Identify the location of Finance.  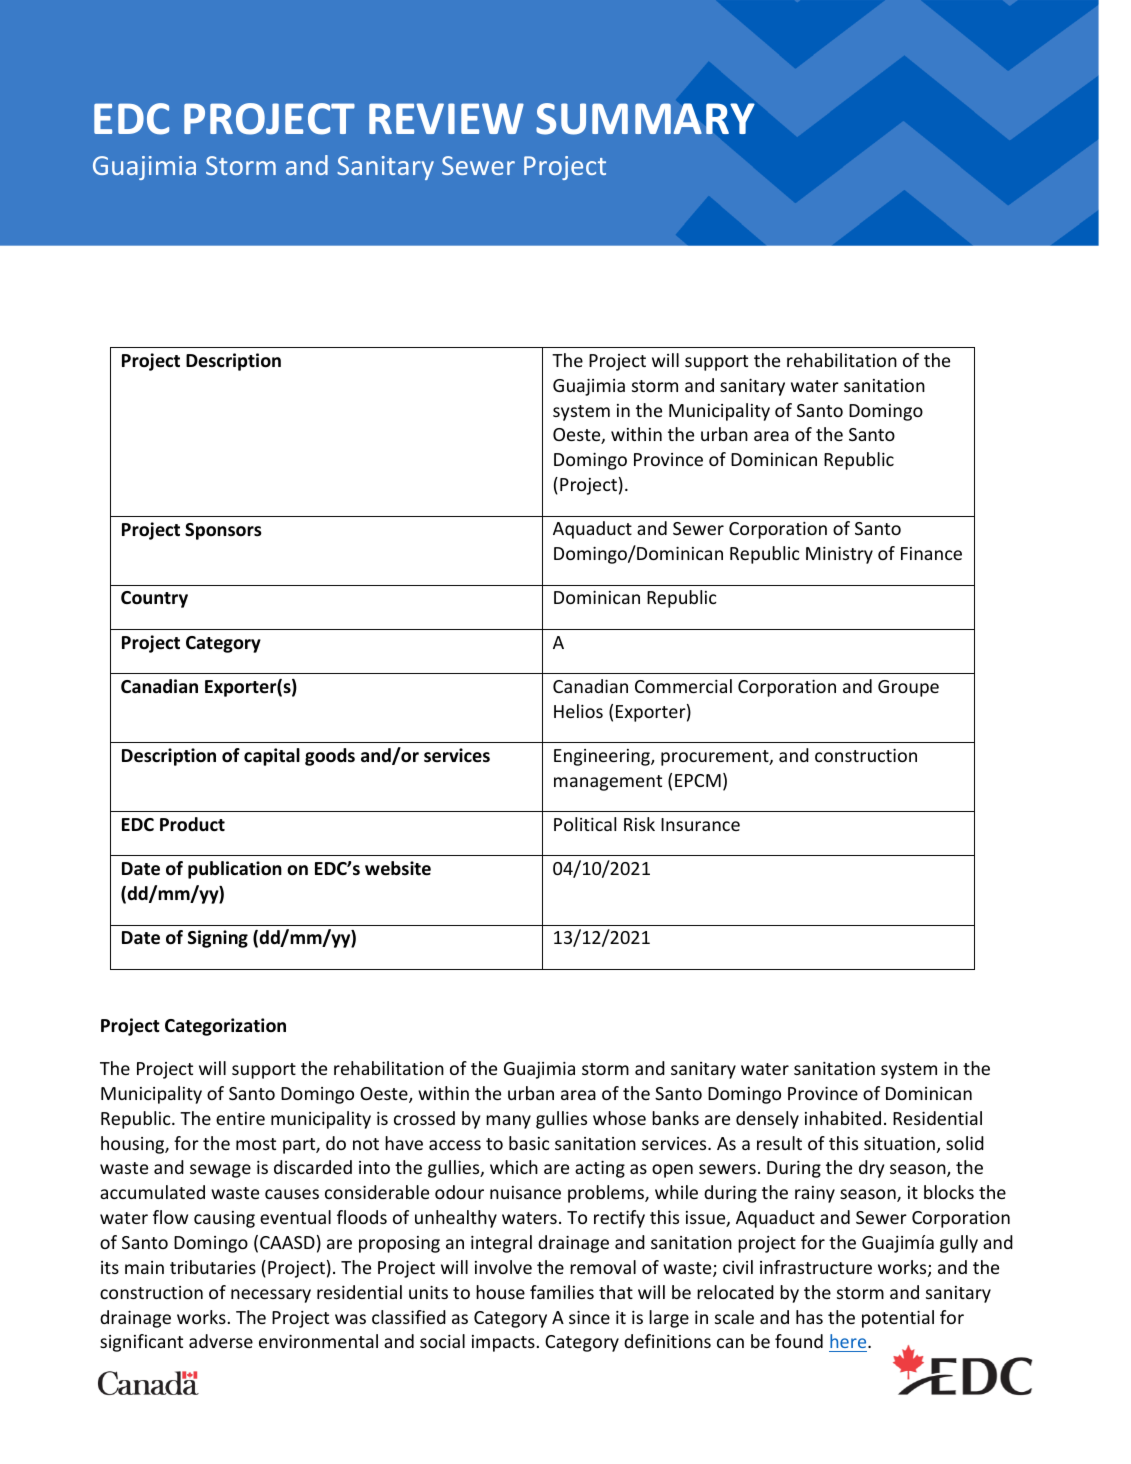
(931, 553).
